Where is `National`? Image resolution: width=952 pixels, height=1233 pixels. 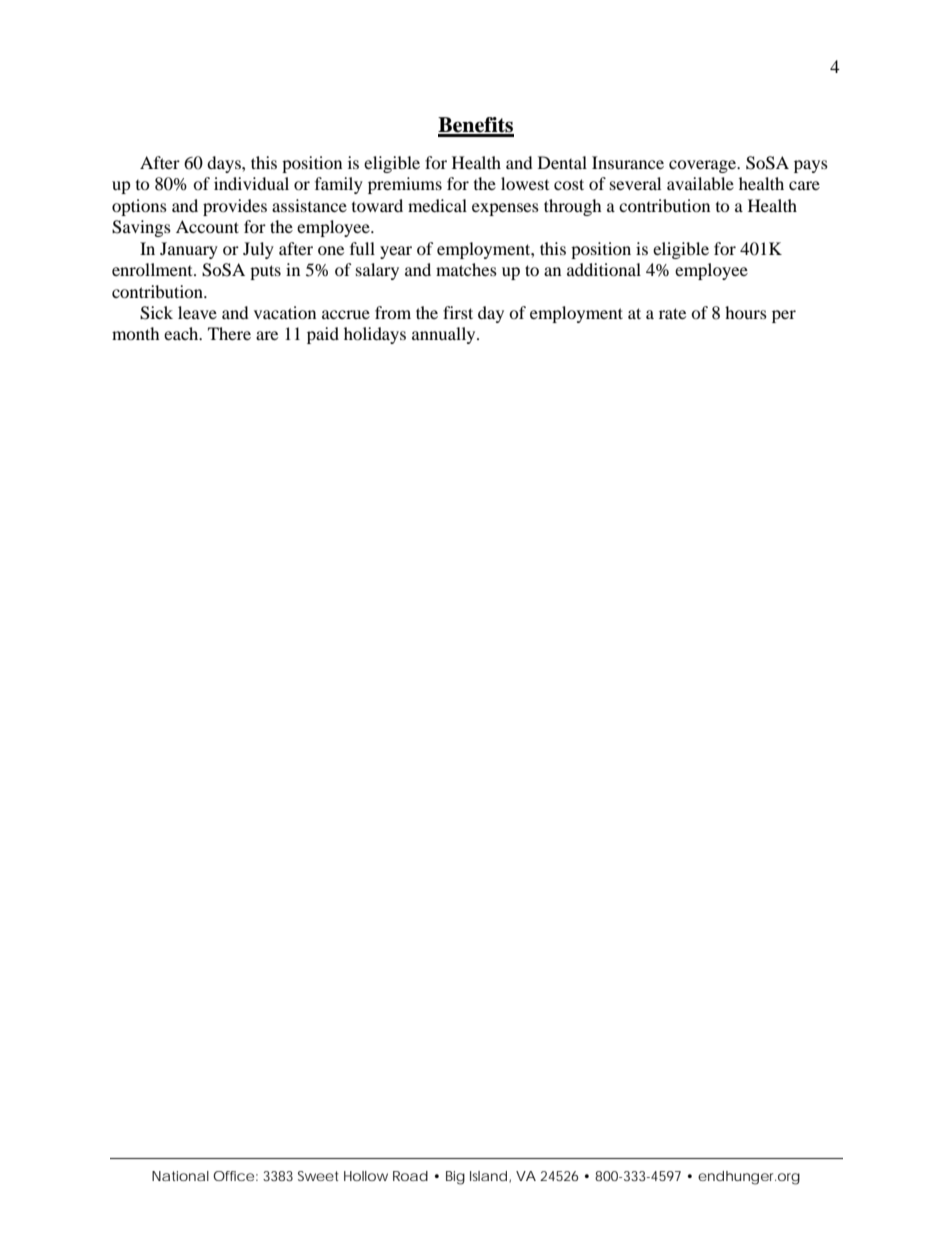
National is located at coordinates (180, 1176).
